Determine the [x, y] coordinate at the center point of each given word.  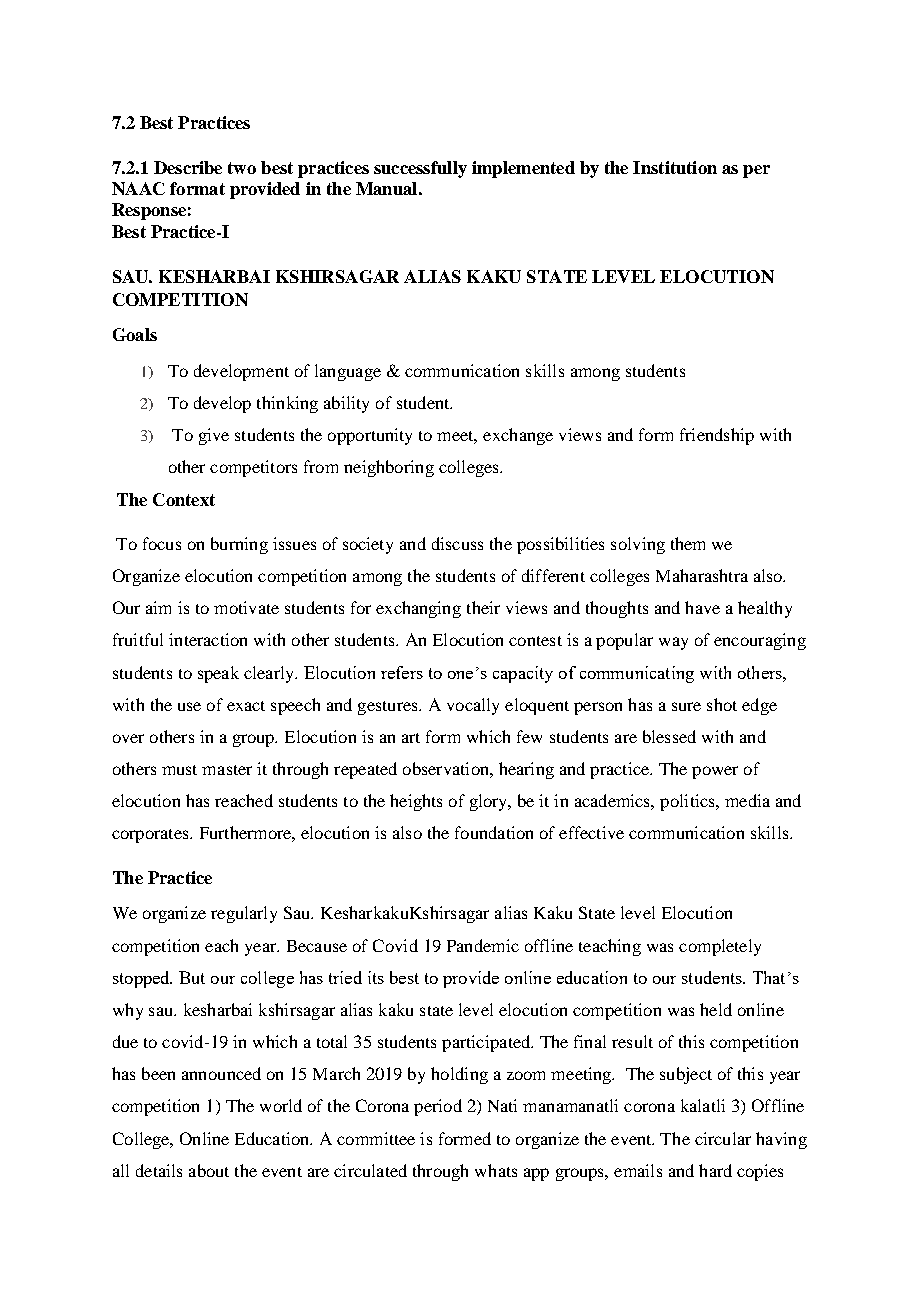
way [673, 643]
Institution [675, 167]
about [209, 1170]
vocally [473, 706]
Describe [188, 167]
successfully [420, 169]
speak [218, 674]
